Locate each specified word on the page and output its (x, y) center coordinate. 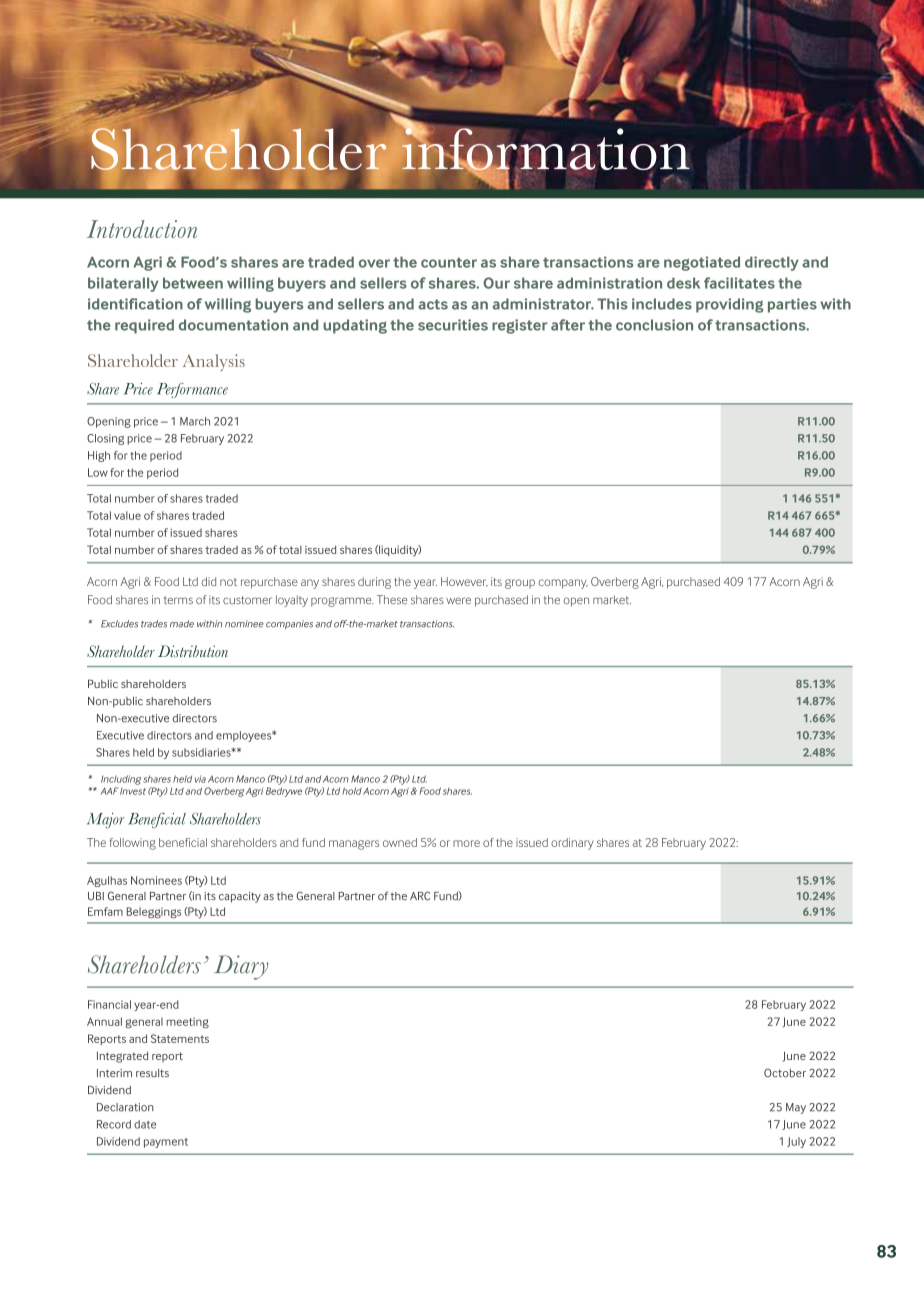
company (563, 584)
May (796, 1108)
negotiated (702, 263)
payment (166, 1143)
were (458, 600)
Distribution (193, 651)
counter (449, 262)
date (145, 1124)
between (193, 283)
